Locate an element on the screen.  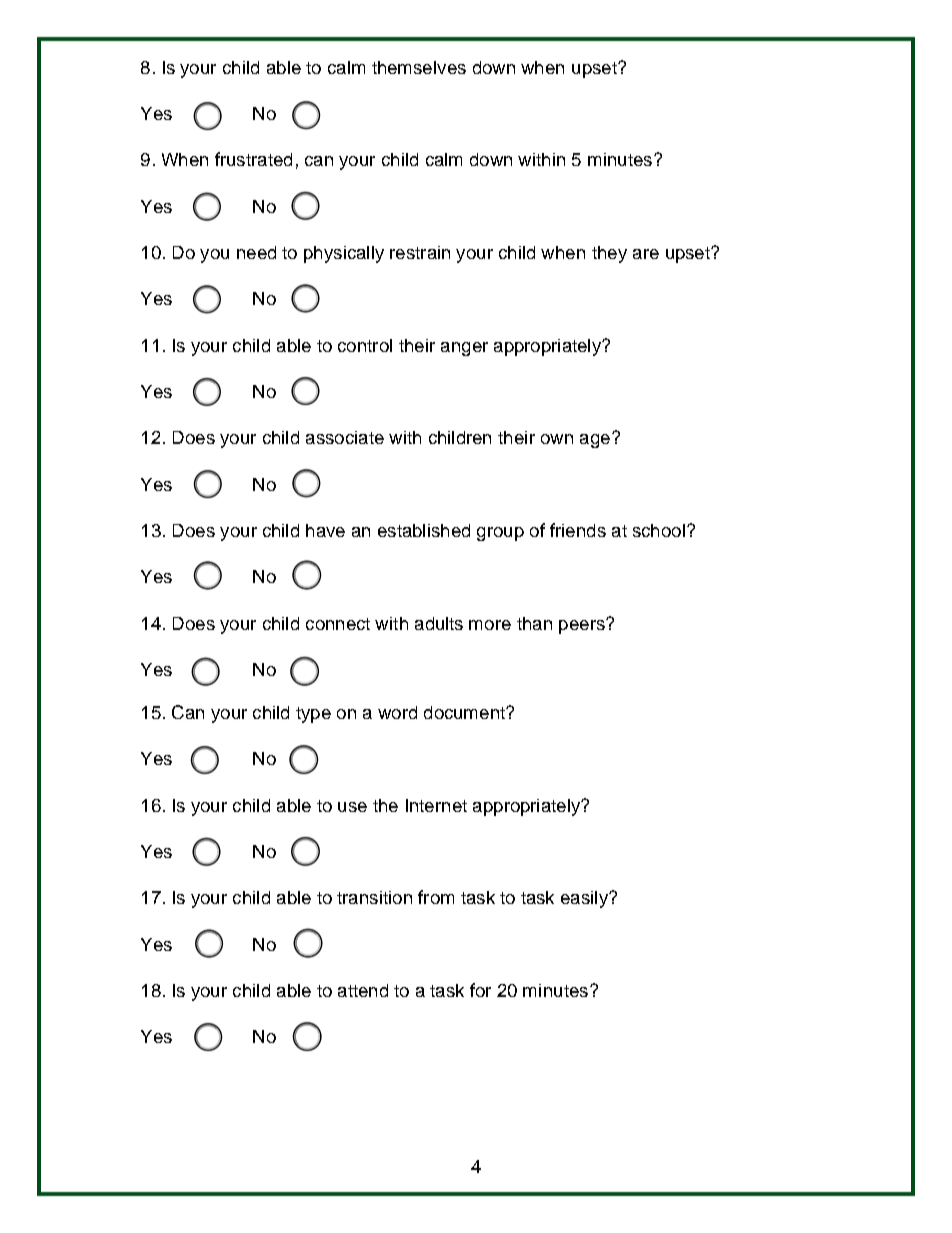
attend is located at coordinates (363, 990).
